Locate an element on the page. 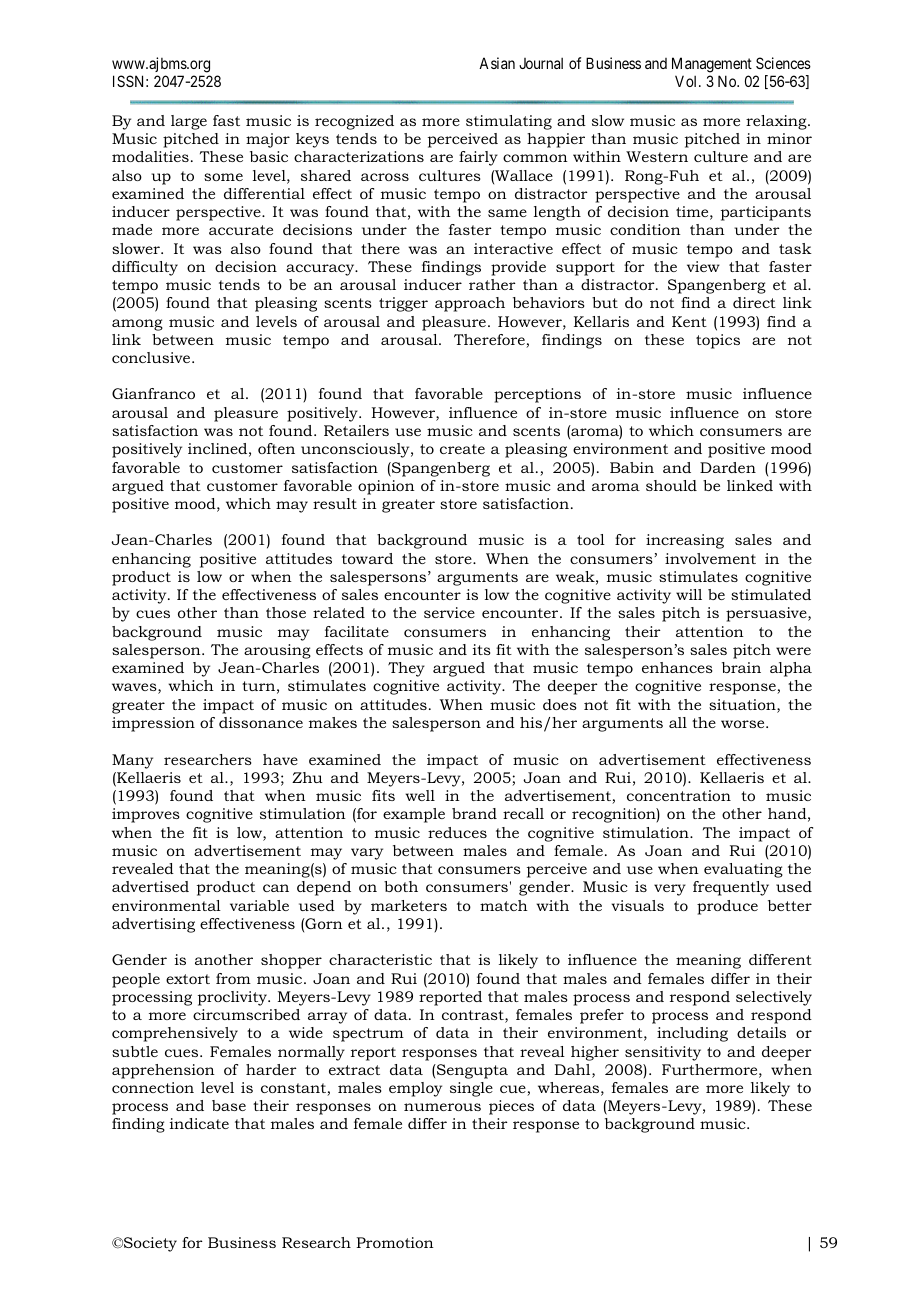 This page has width=924, height=1308. service is located at coordinates (449, 612).
